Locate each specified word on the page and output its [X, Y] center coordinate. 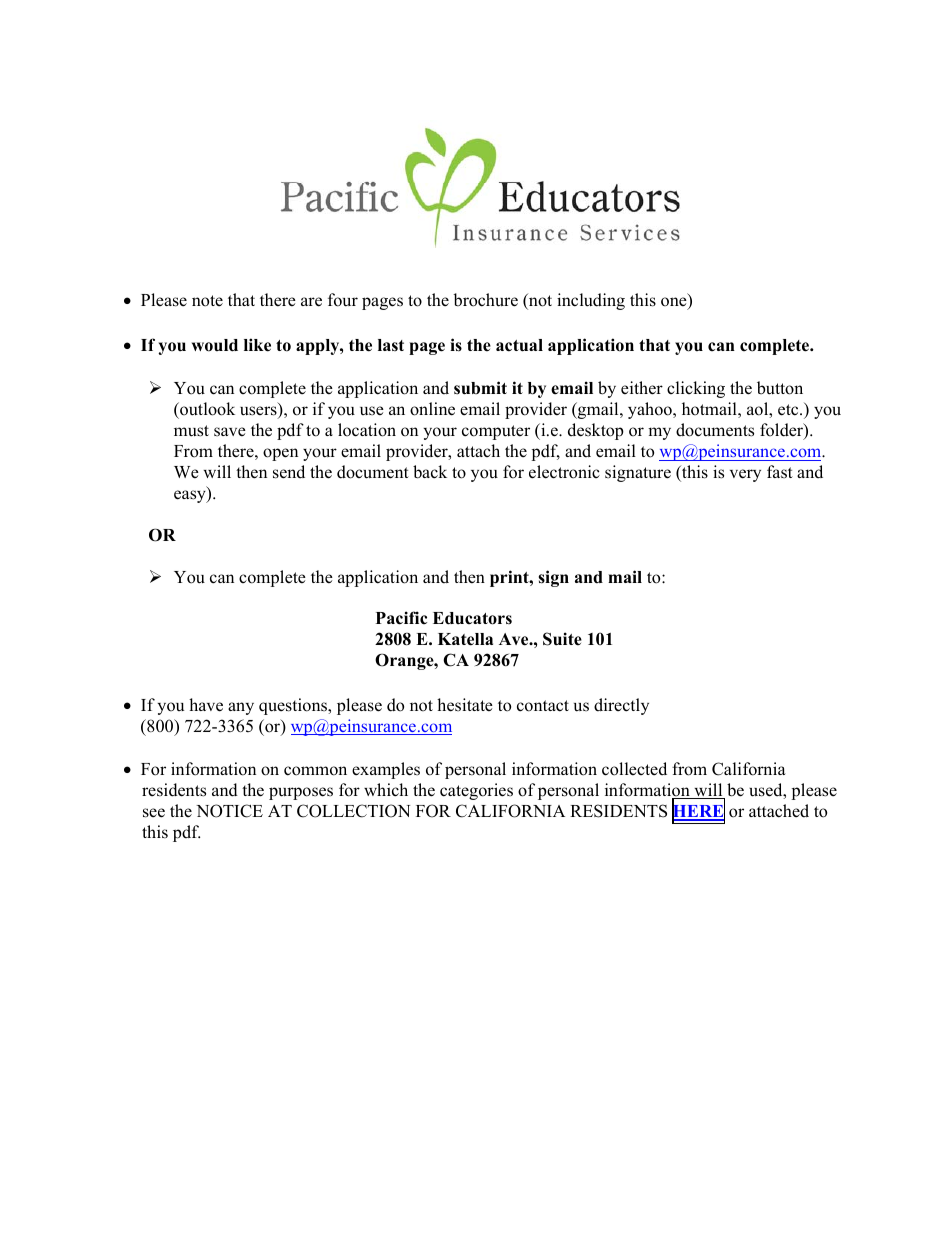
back [430, 472]
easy [191, 496]
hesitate [465, 705]
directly [621, 706]
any [241, 708]
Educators [472, 618]
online [432, 409]
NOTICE [229, 811]
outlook [206, 409]
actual [519, 345]
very [745, 475]
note [207, 301]
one [675, 303]
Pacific [401, 618]
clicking [696, 389]
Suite [562, 639]
